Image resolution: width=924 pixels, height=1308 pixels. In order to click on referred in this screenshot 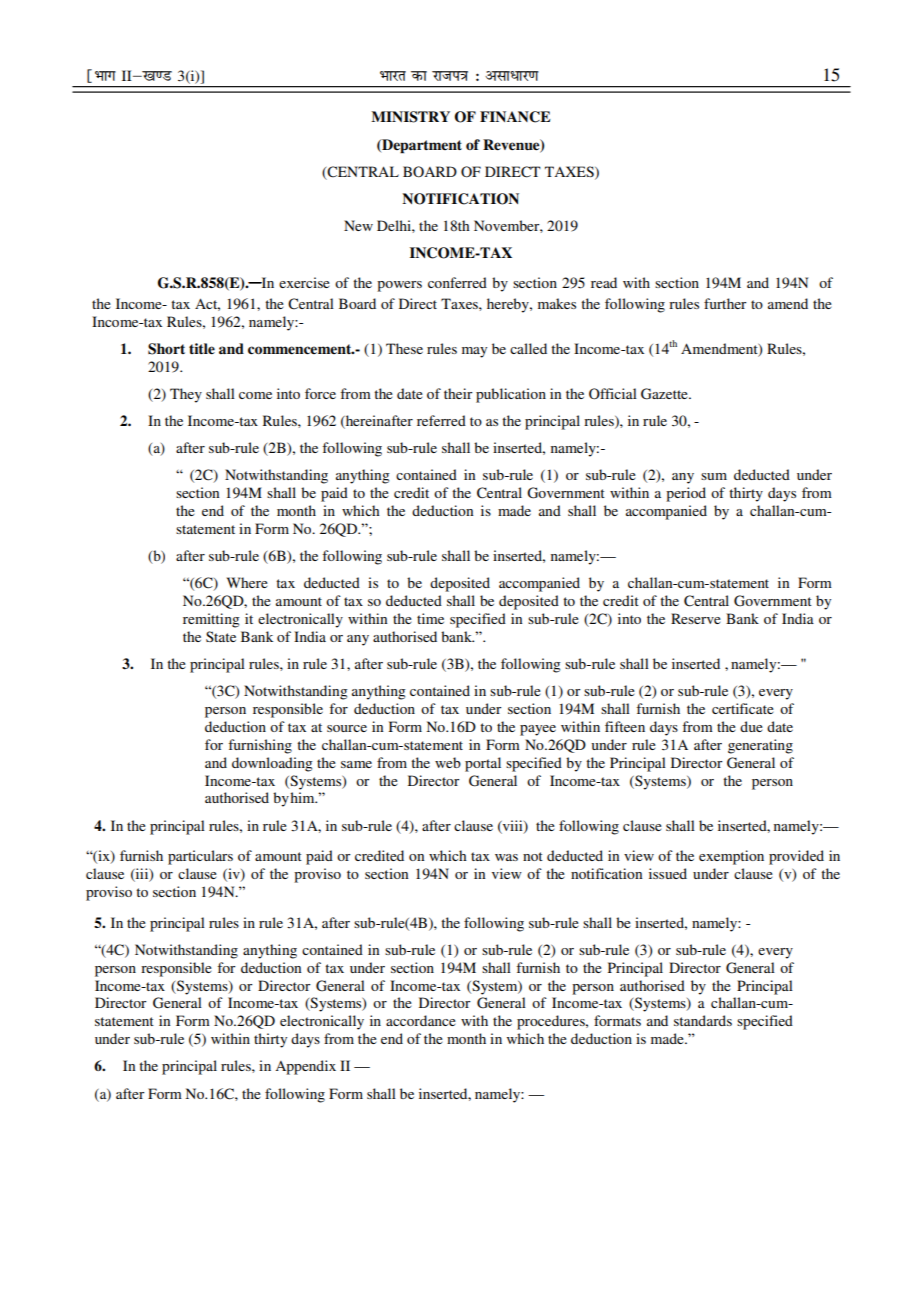, I will do `click(441, 420)`.
